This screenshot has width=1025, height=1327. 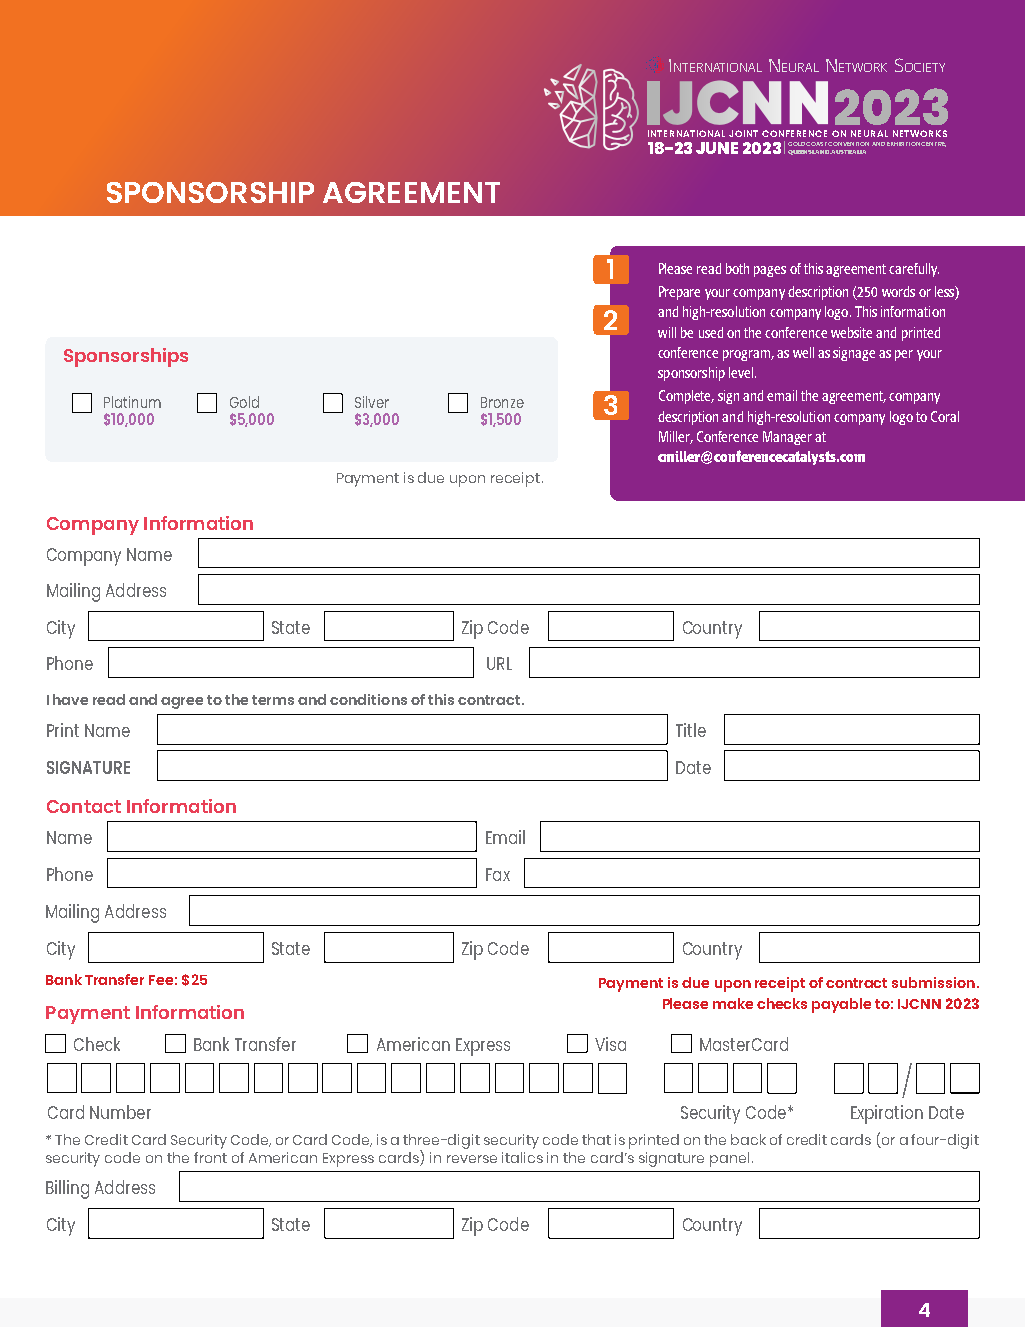 What do you see at coordinates (132, 402) in the screenshot?
I see `Platinum` at bounding box center [132, 402].
